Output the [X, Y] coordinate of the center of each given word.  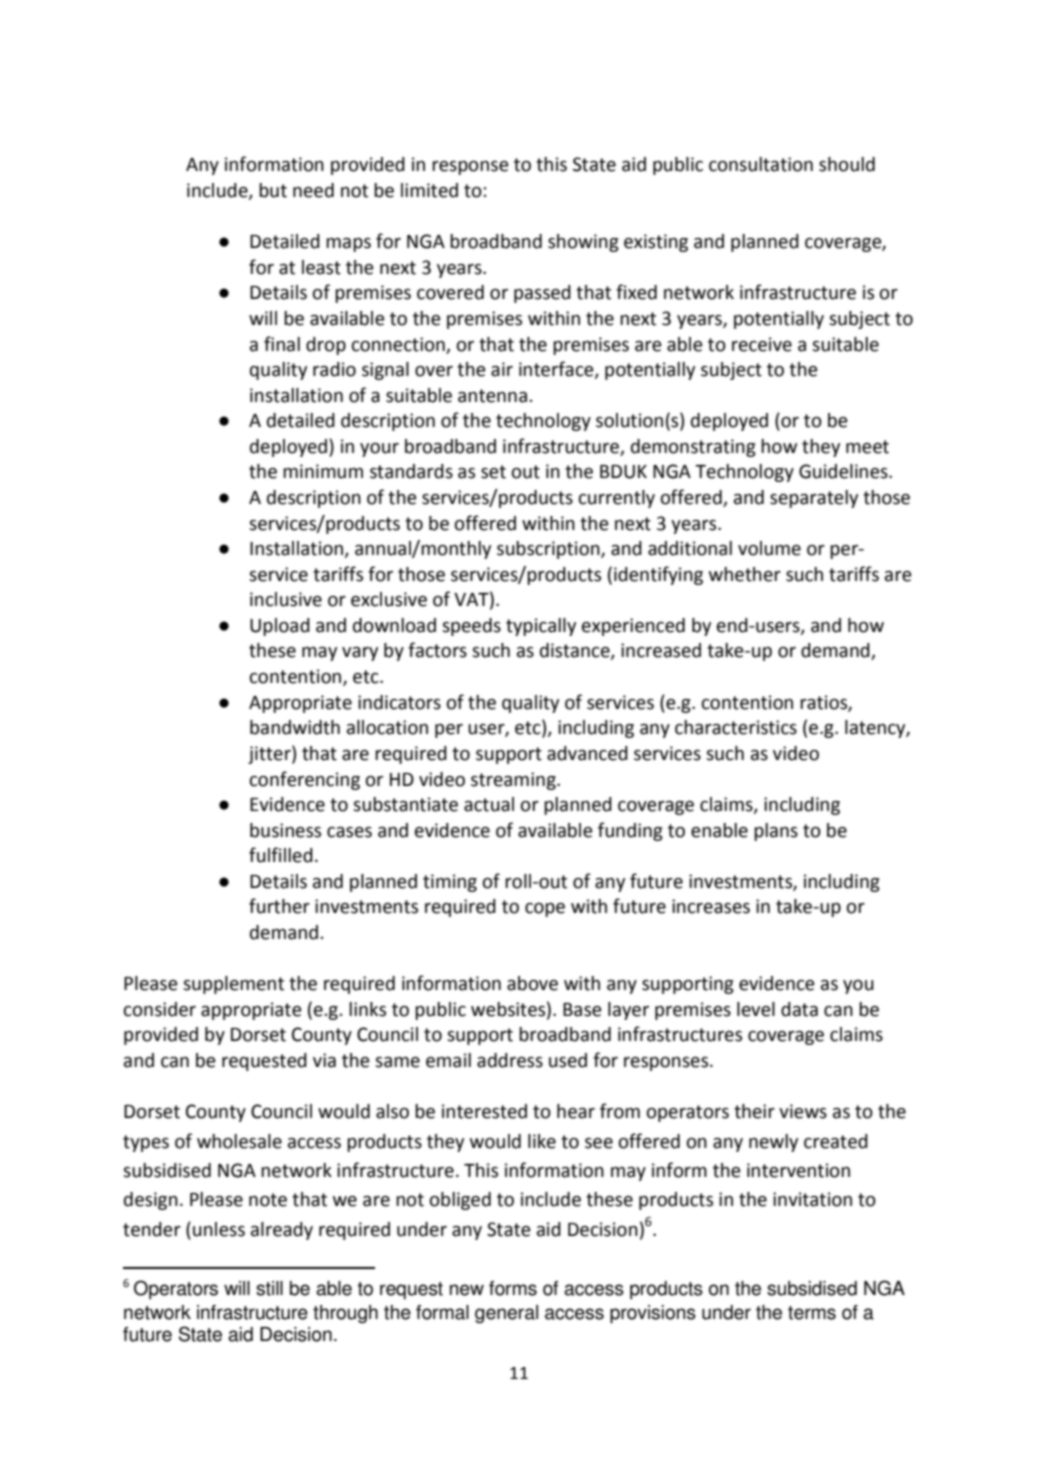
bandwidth [295, 727]
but [273, 190]
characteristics [736, 727]
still [269, 1288]
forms [513, 1288]
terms [812, 1313]
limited [429, 190]
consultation [761, 164]
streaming [514, 781]
